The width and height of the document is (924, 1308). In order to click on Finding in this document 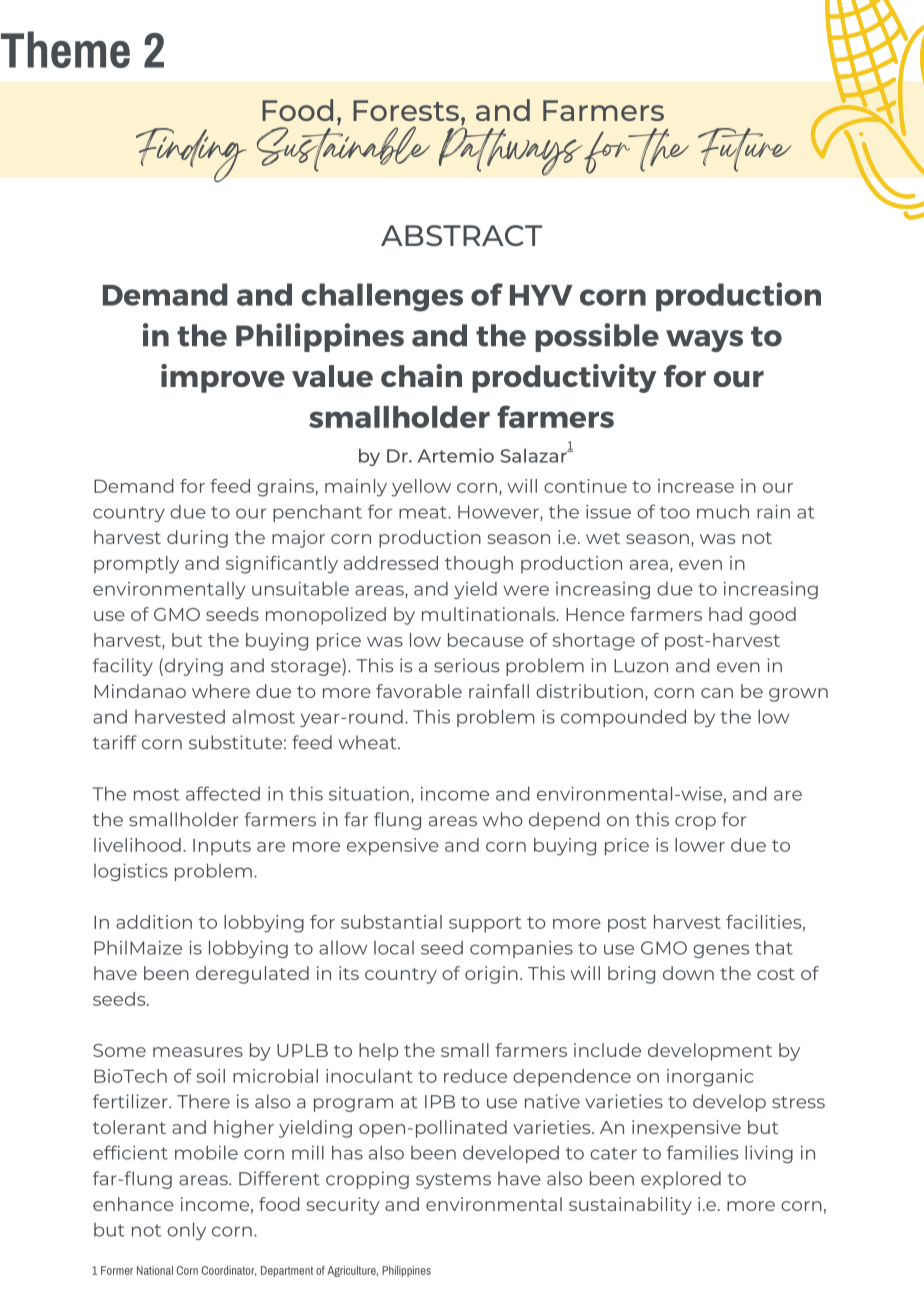, I will do `click(191, 155)`.
